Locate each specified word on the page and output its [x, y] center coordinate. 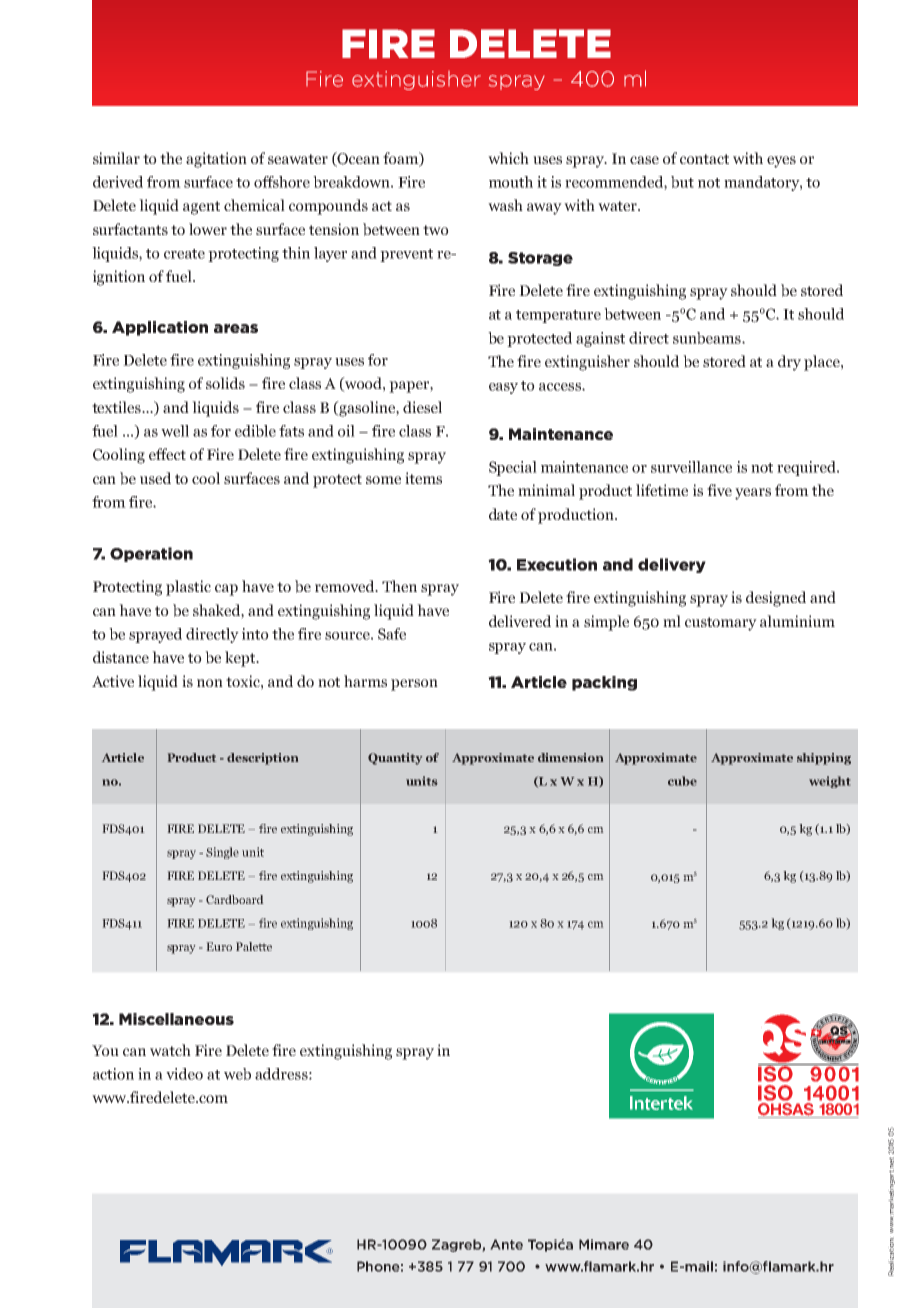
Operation [151, 554]
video [184, 1074]
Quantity [395, 759]
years [753, 494]
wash [505, 205]
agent [201, 208]
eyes [781, 162]
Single [222, 853]
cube [682, 781]
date [503, 514]
